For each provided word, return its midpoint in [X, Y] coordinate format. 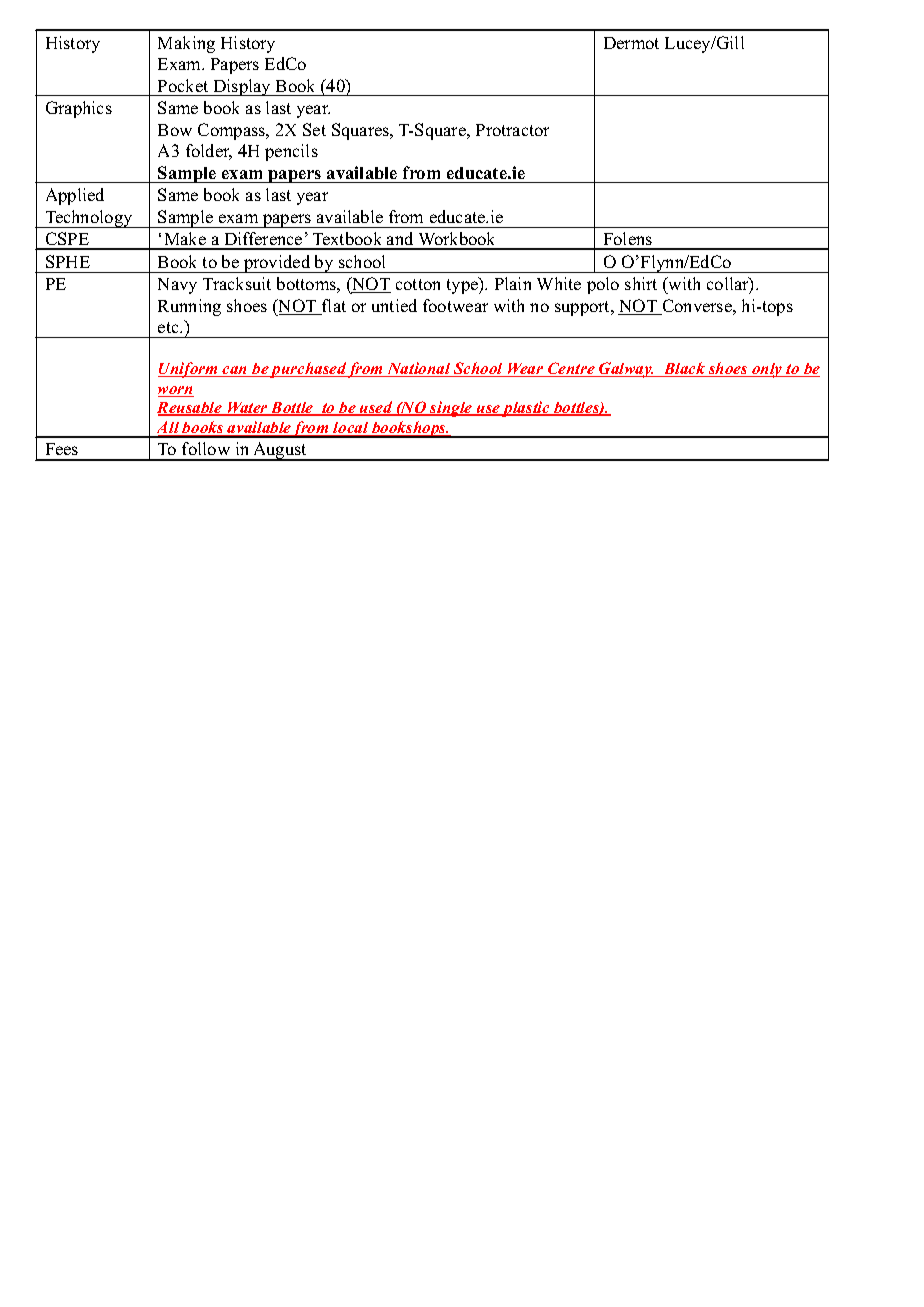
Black [684, 369]
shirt [641, 283]
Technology [89, 219]
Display [242, 87]
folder [209, 152]
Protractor [512, 130]
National [419, 369]
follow [206, 448]
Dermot [631, 43]
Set [314, 129]
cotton [418, 284]
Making [186, 44]
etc [169, 327]
